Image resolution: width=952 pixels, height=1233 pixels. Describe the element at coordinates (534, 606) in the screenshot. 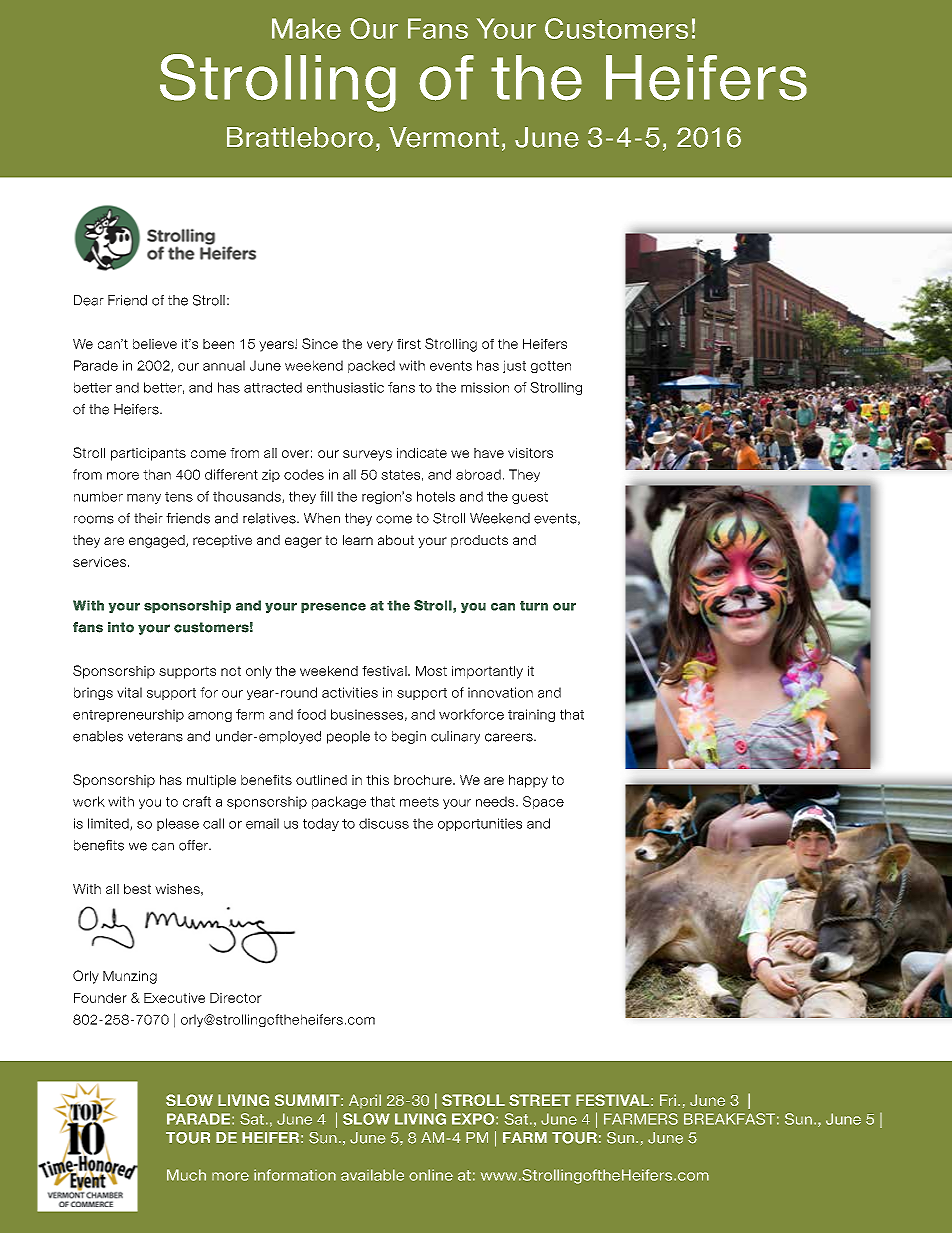

I see `turn` at that location.
